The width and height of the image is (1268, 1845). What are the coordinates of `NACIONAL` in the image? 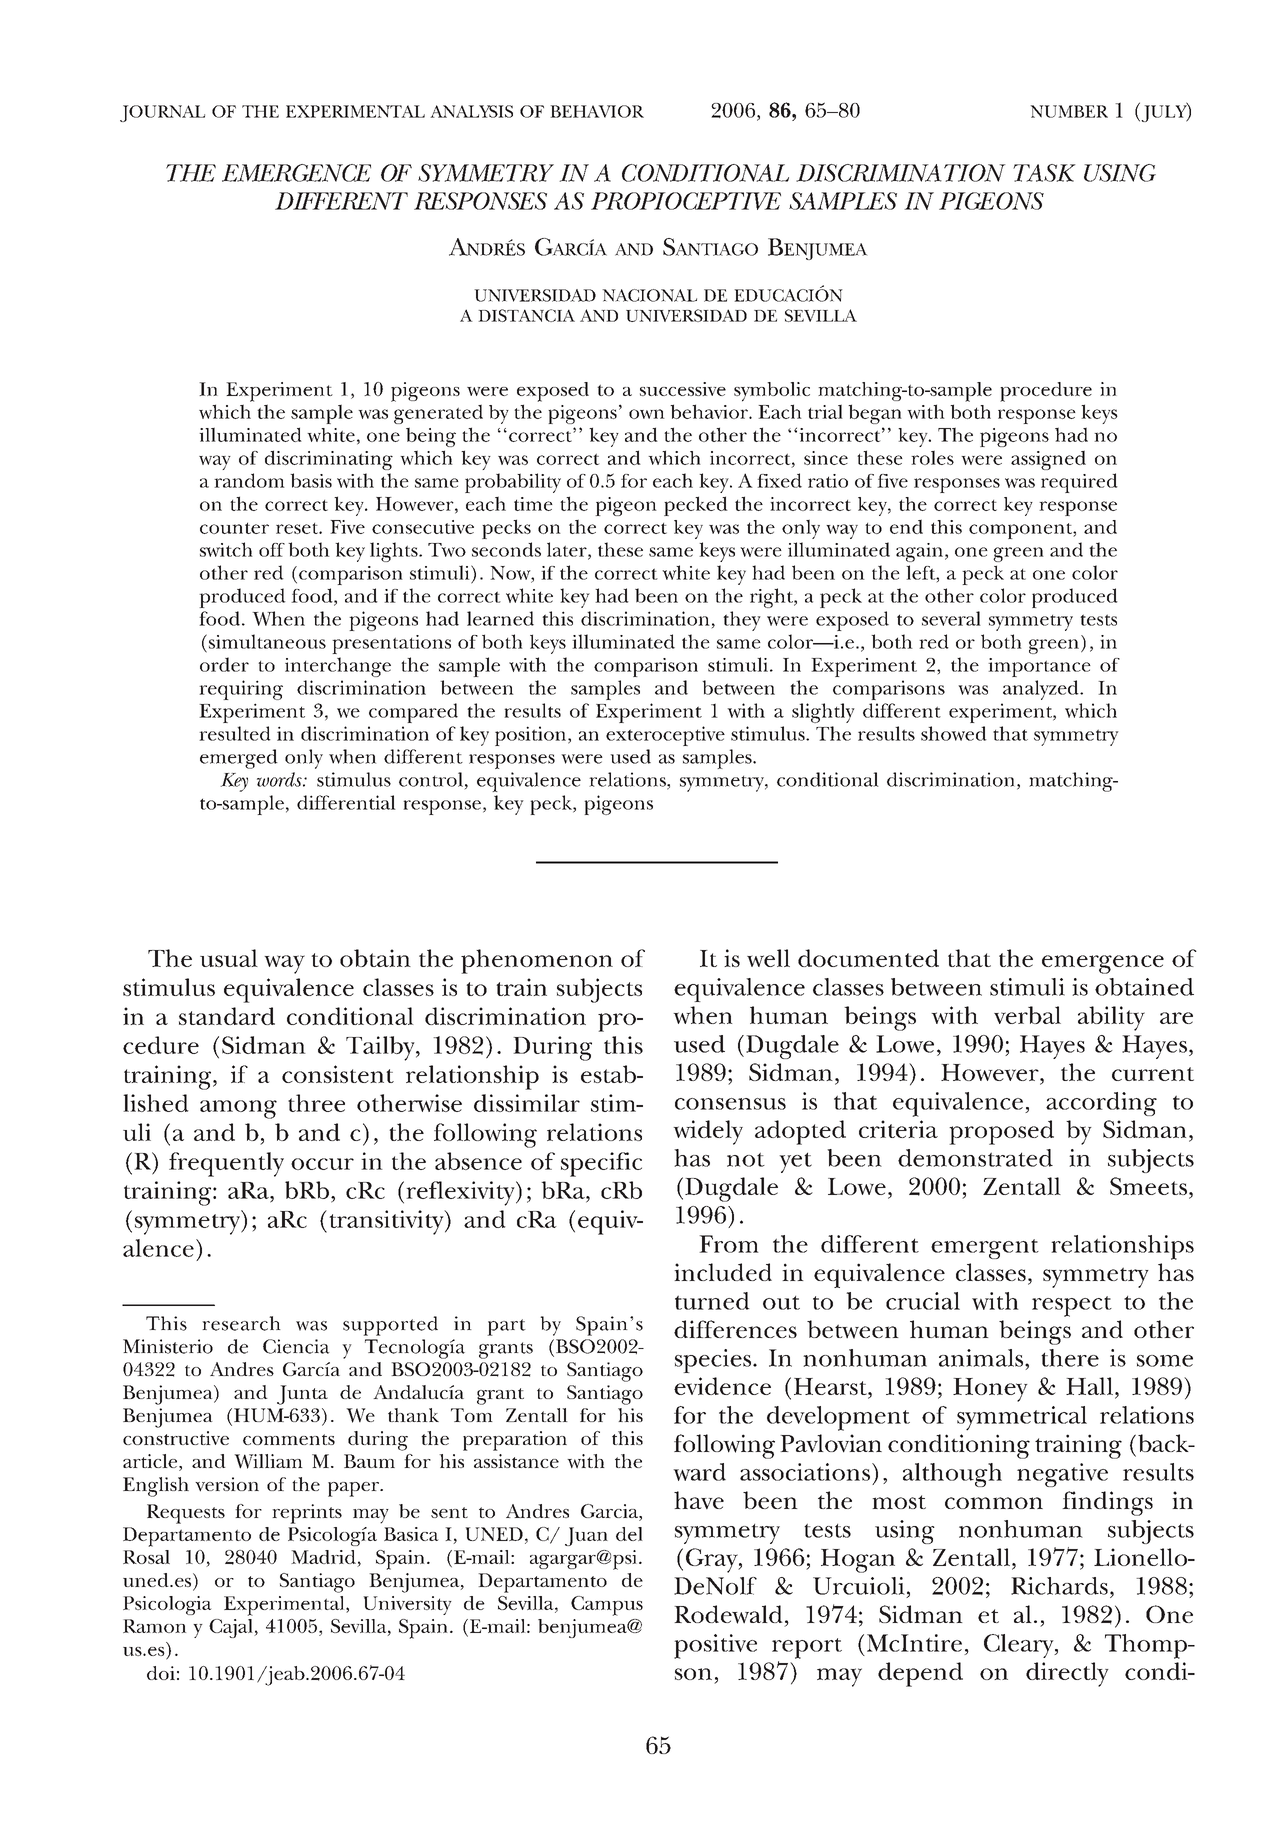 It's located at (649, 295).
